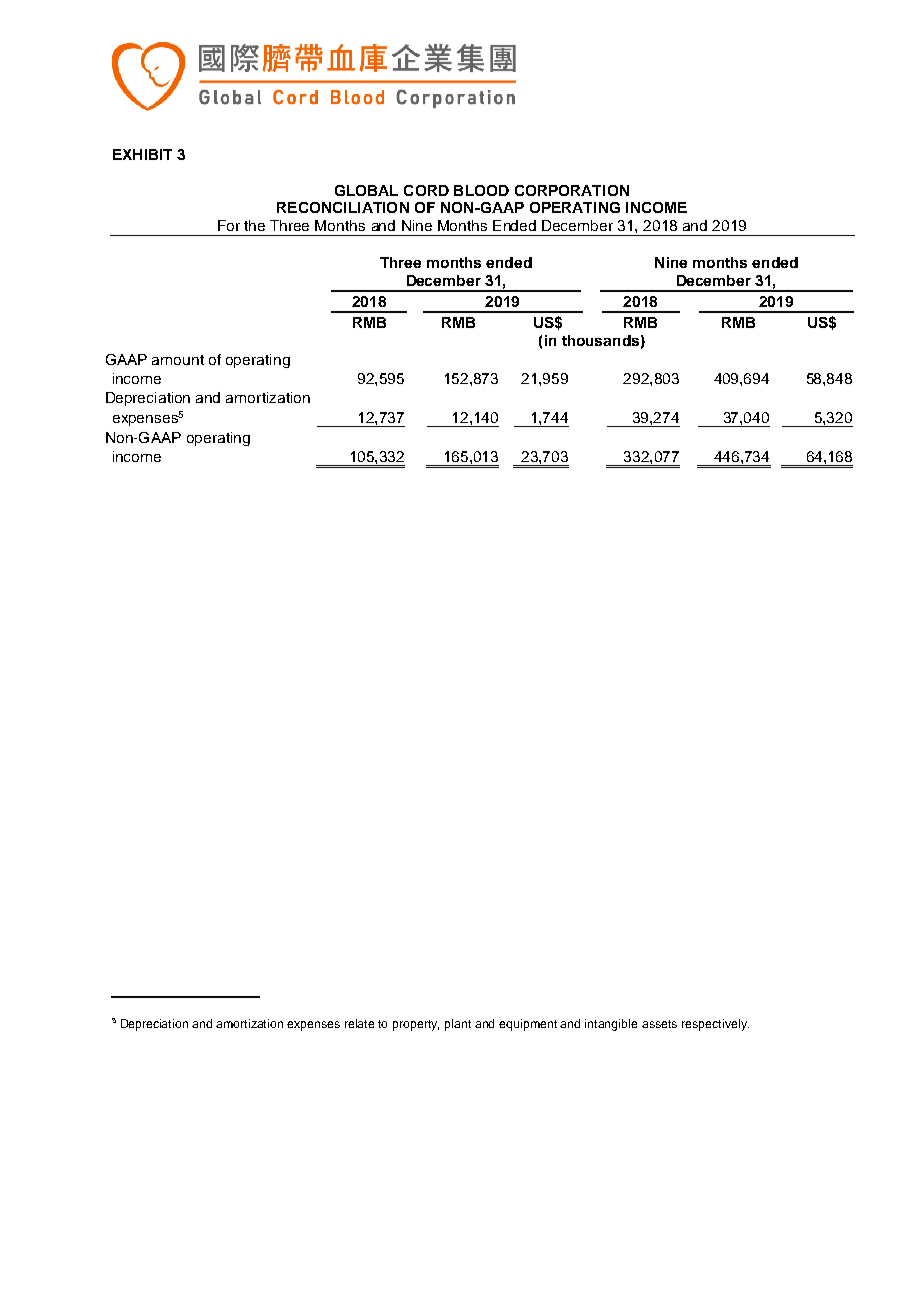  Describe the element at coordinates (416, 1025) in the screenshot. I see `property` at that location.
